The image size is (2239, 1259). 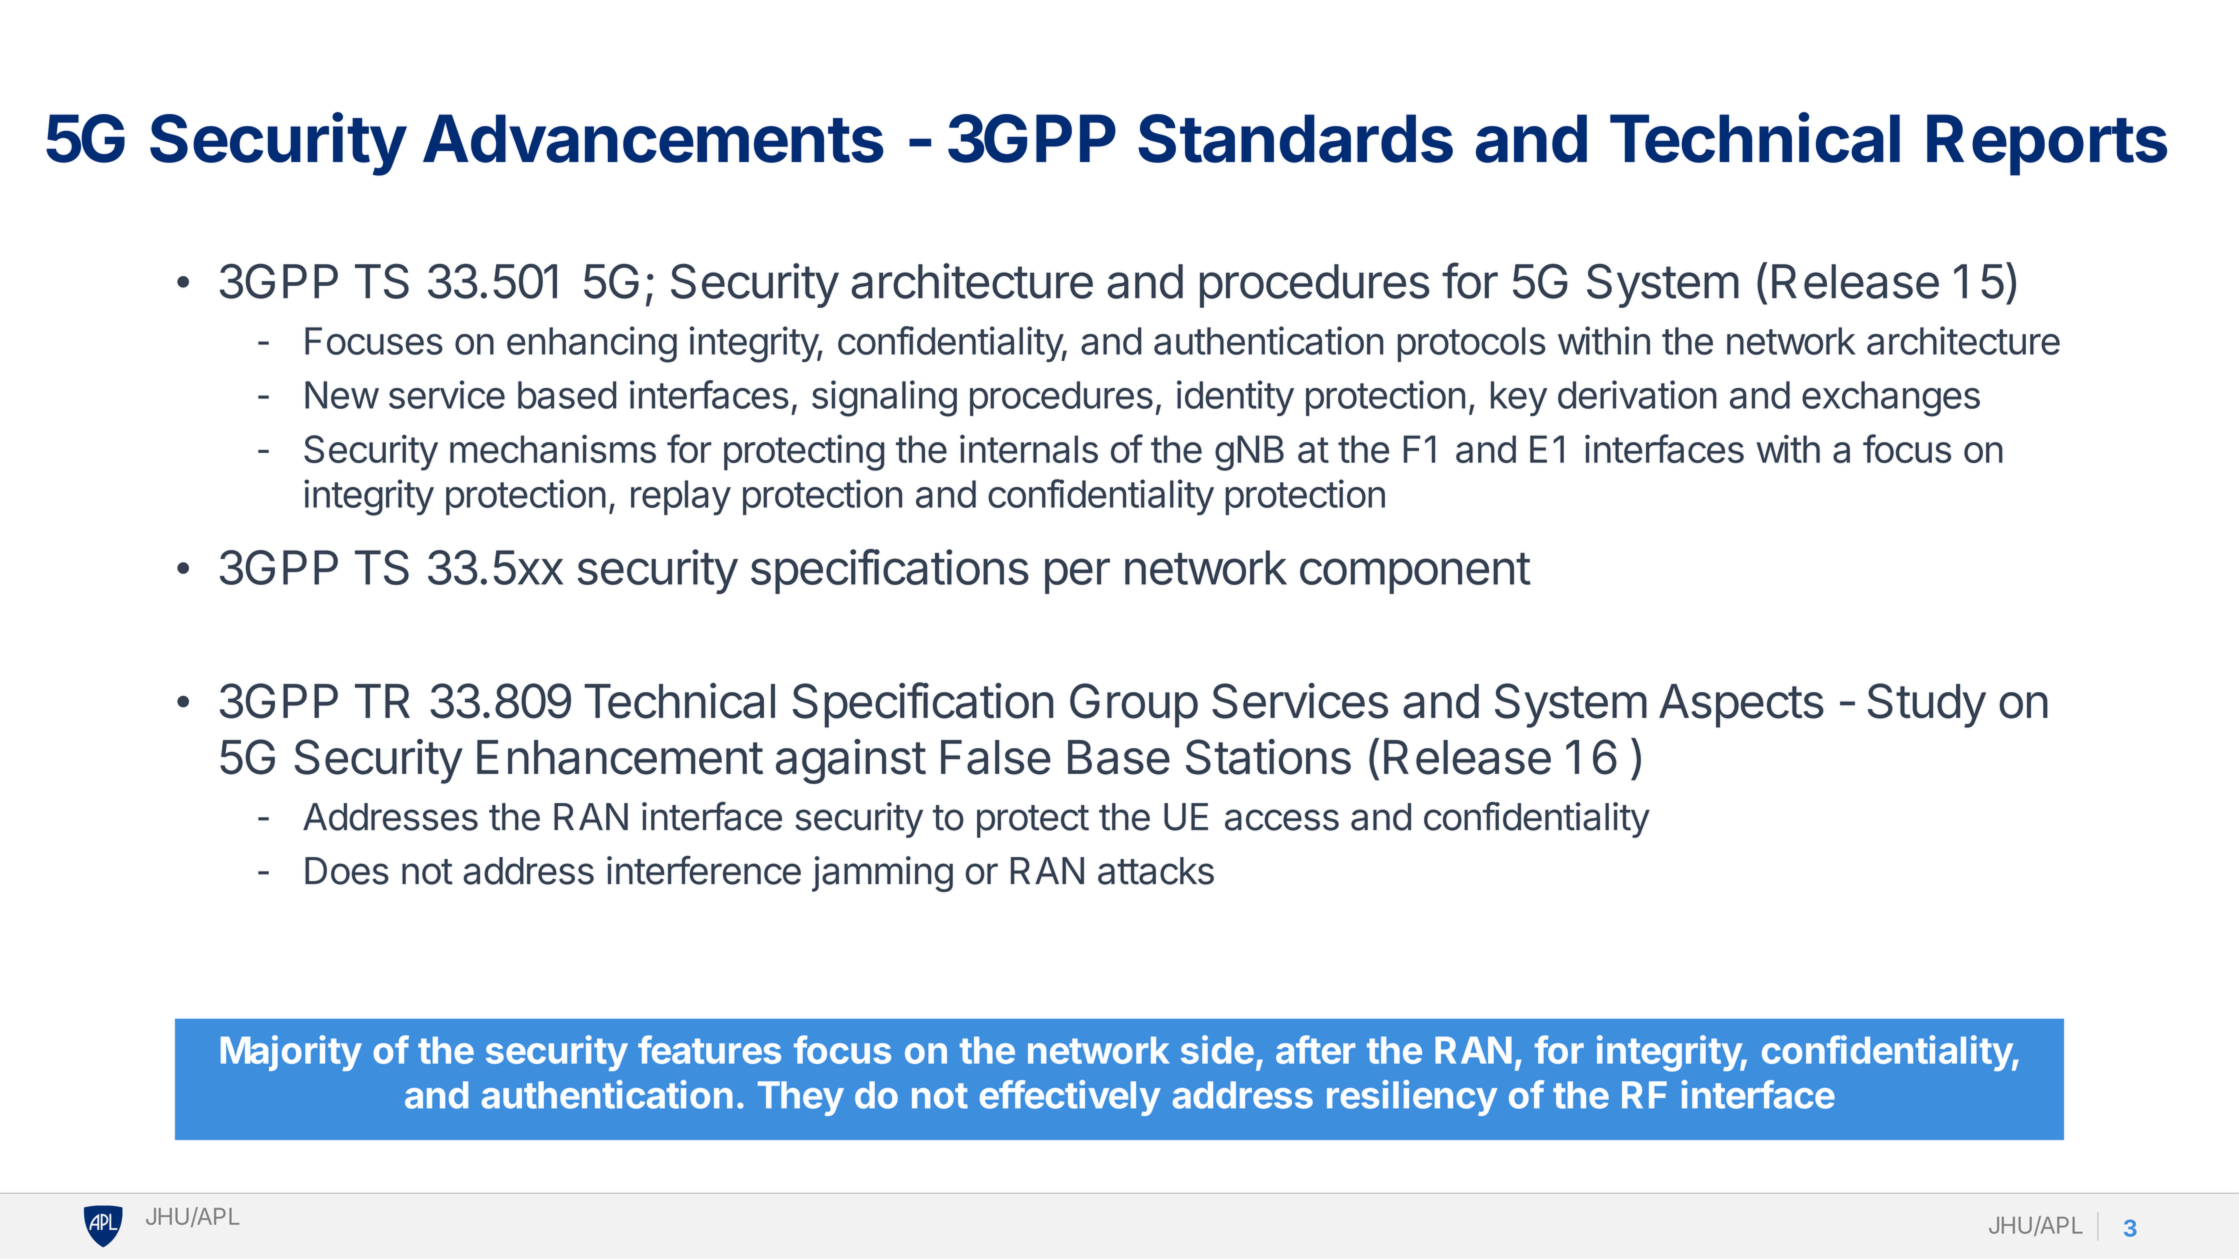 What do you see at coordinates (1077, 576) in the screenshot?
I see `per` at bounding box center [1077, 576].
